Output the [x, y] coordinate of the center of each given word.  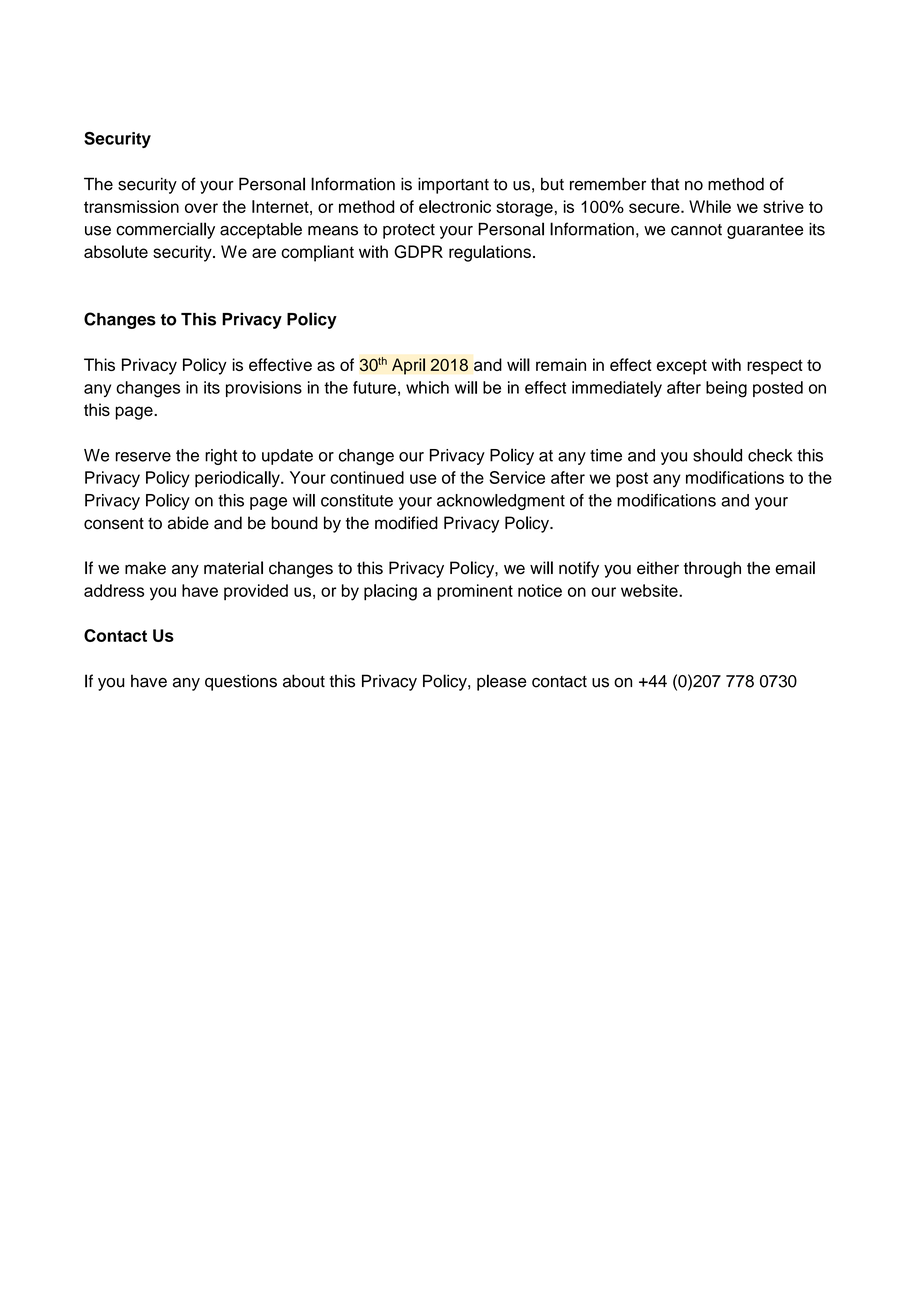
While [710, 206]
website [650, 590]
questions [241, 682]
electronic [455, 206]
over [201, 208]
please [501, 682]
